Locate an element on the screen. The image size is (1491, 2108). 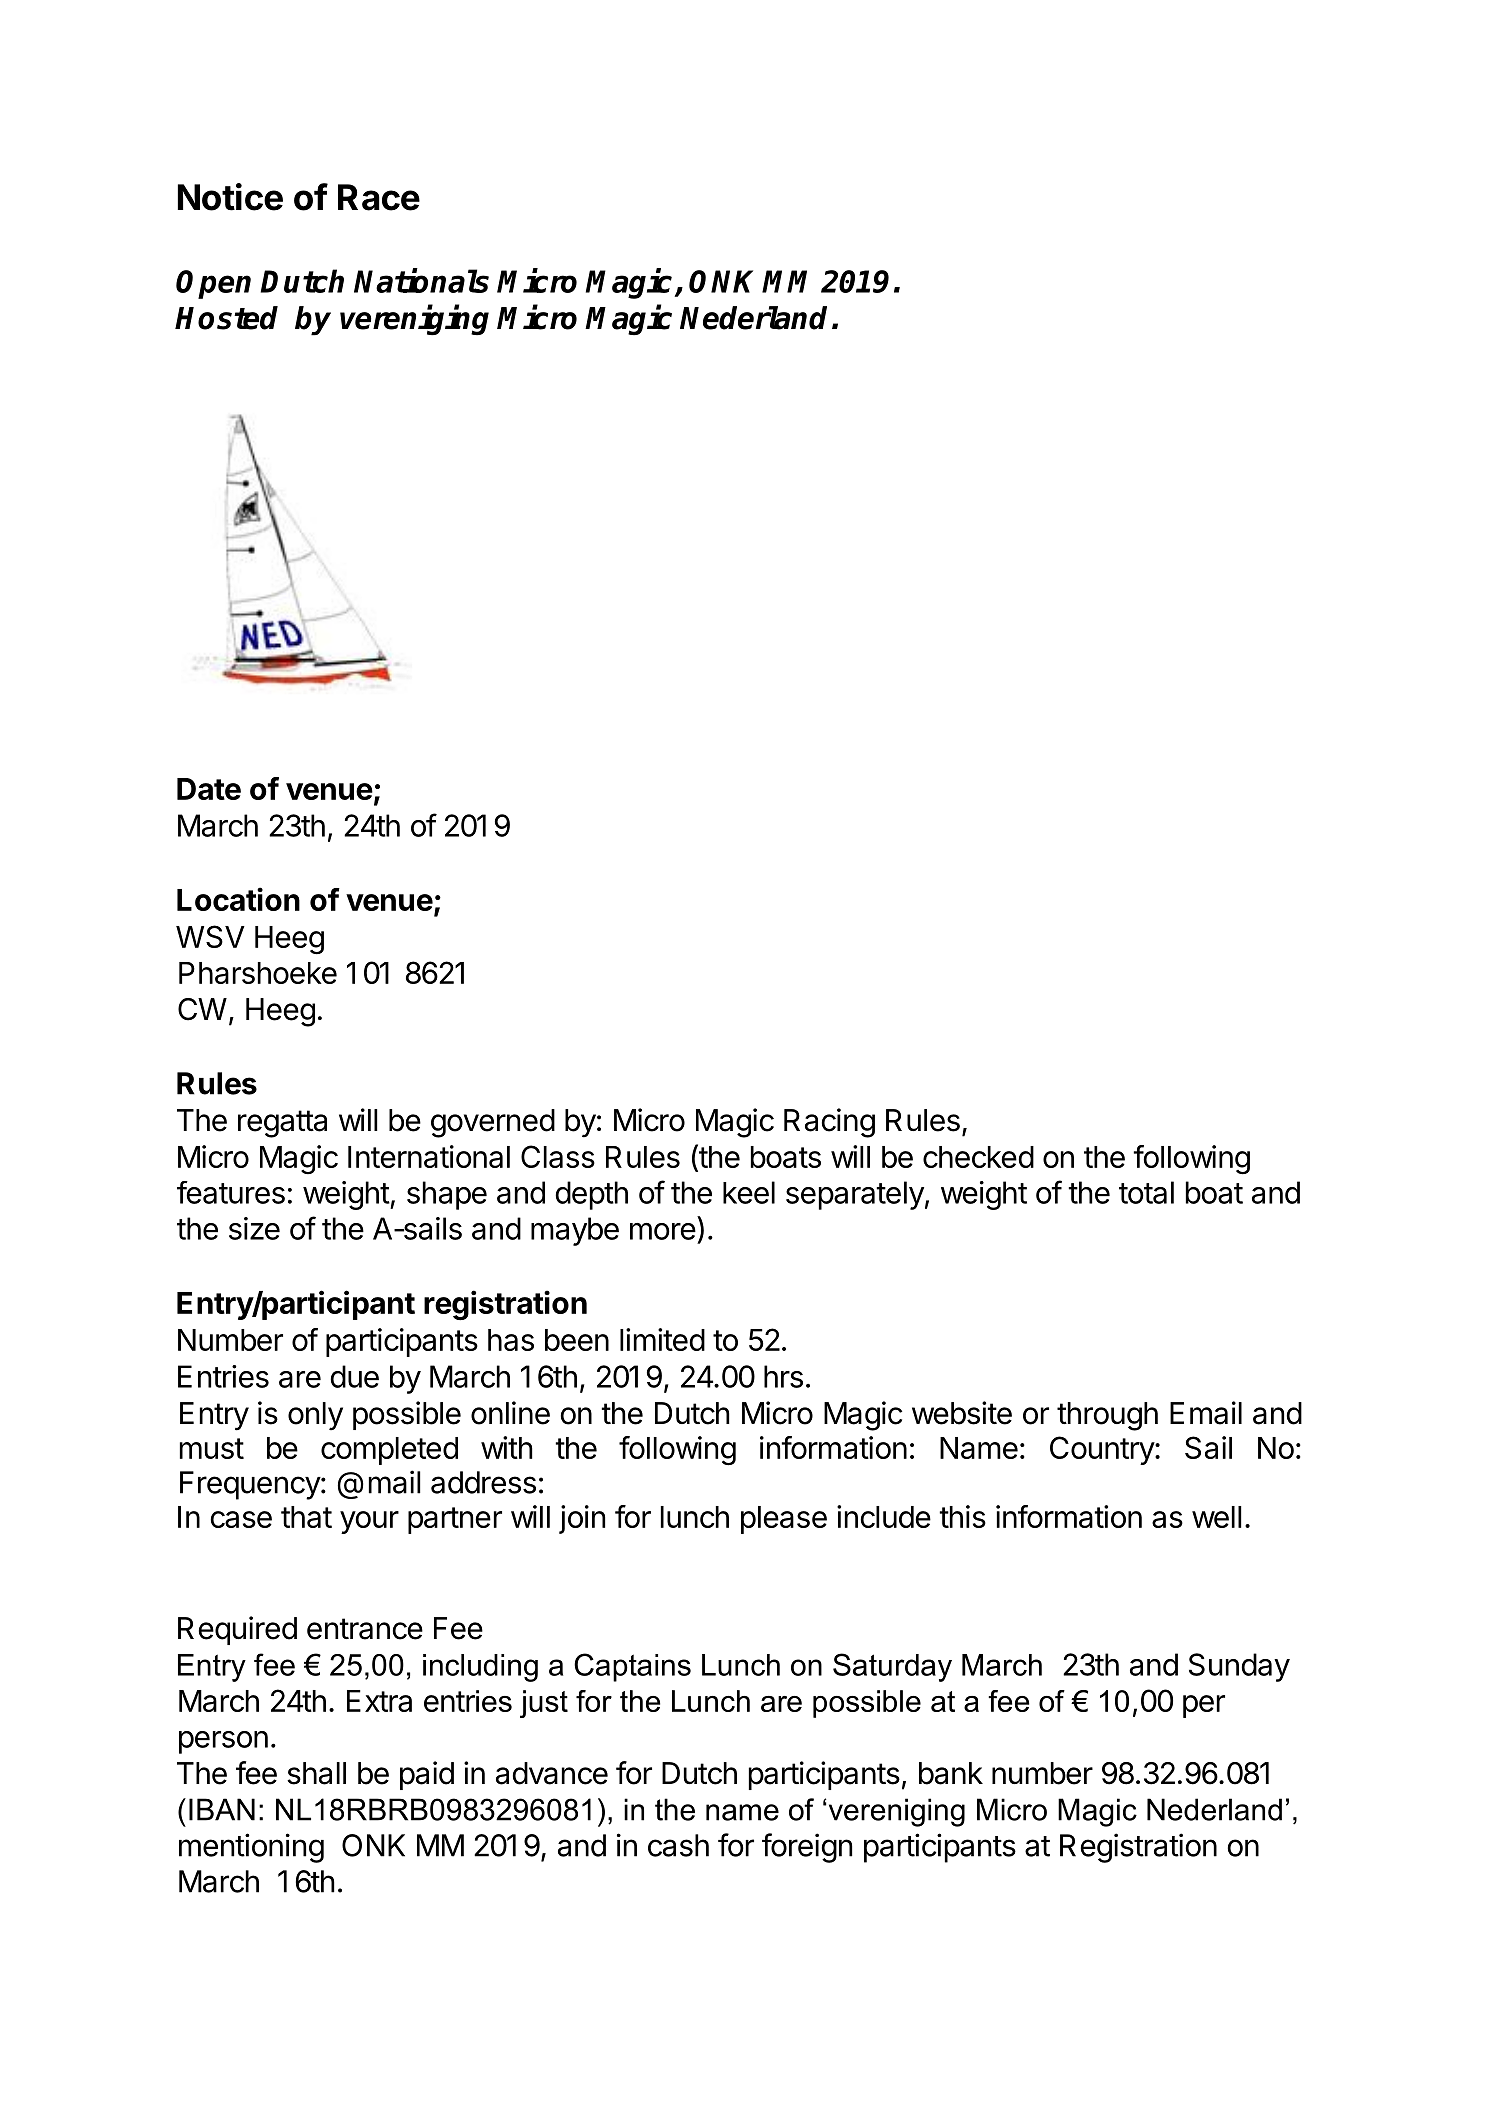
bank is located at coordinates (951, 1773).
